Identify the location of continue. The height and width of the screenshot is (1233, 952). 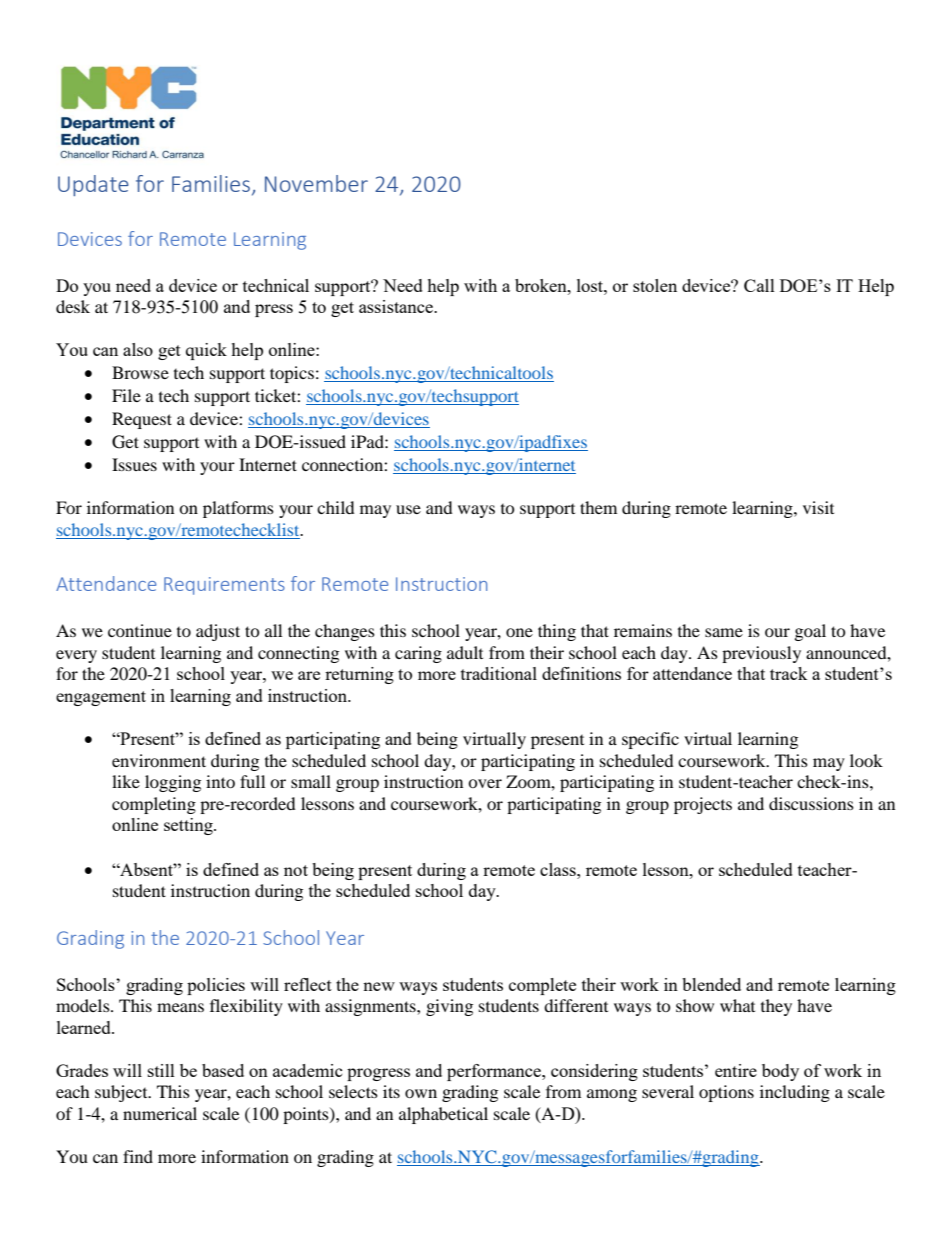
(140, 630).
